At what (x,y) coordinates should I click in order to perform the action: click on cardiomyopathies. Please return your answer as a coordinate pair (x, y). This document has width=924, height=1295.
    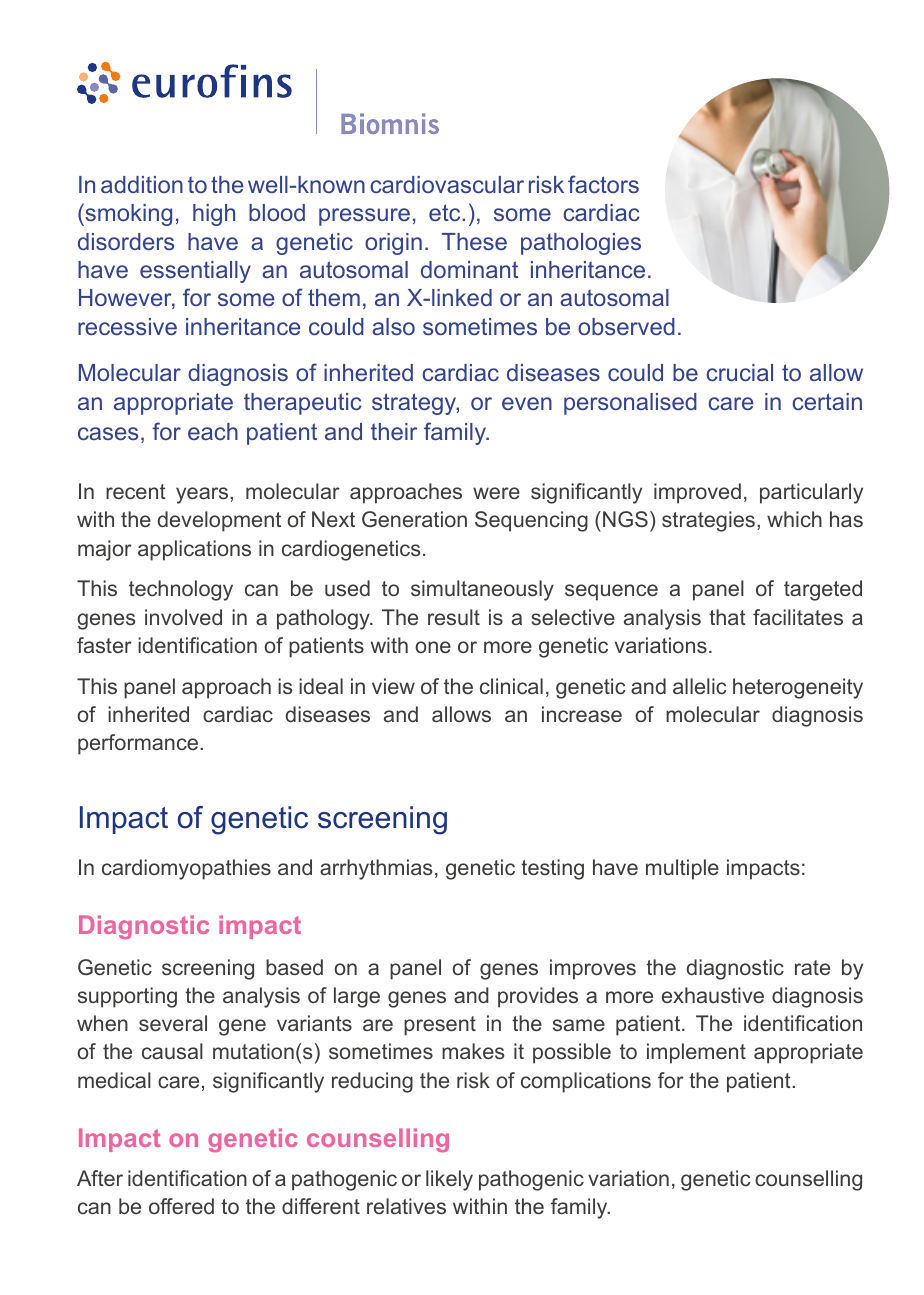
    Looking at the image, I should click on (186, 869).
